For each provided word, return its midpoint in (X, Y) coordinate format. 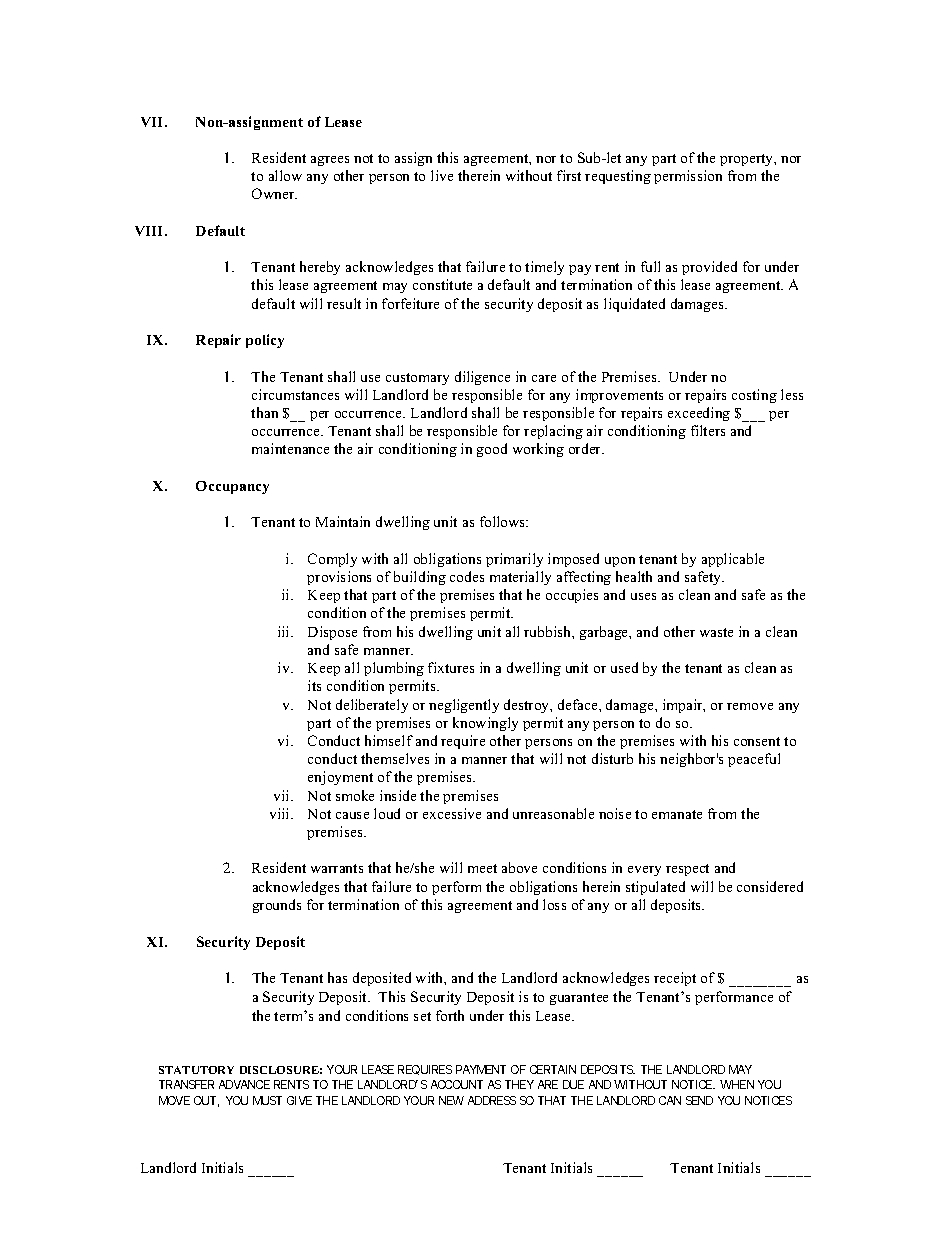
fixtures (451, 667)
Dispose (332, 633)
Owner (274, 193)
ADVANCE (244, 1084)
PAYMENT (481, 1069)
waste (716, 632)
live (442, 175)
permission (688, 177)
